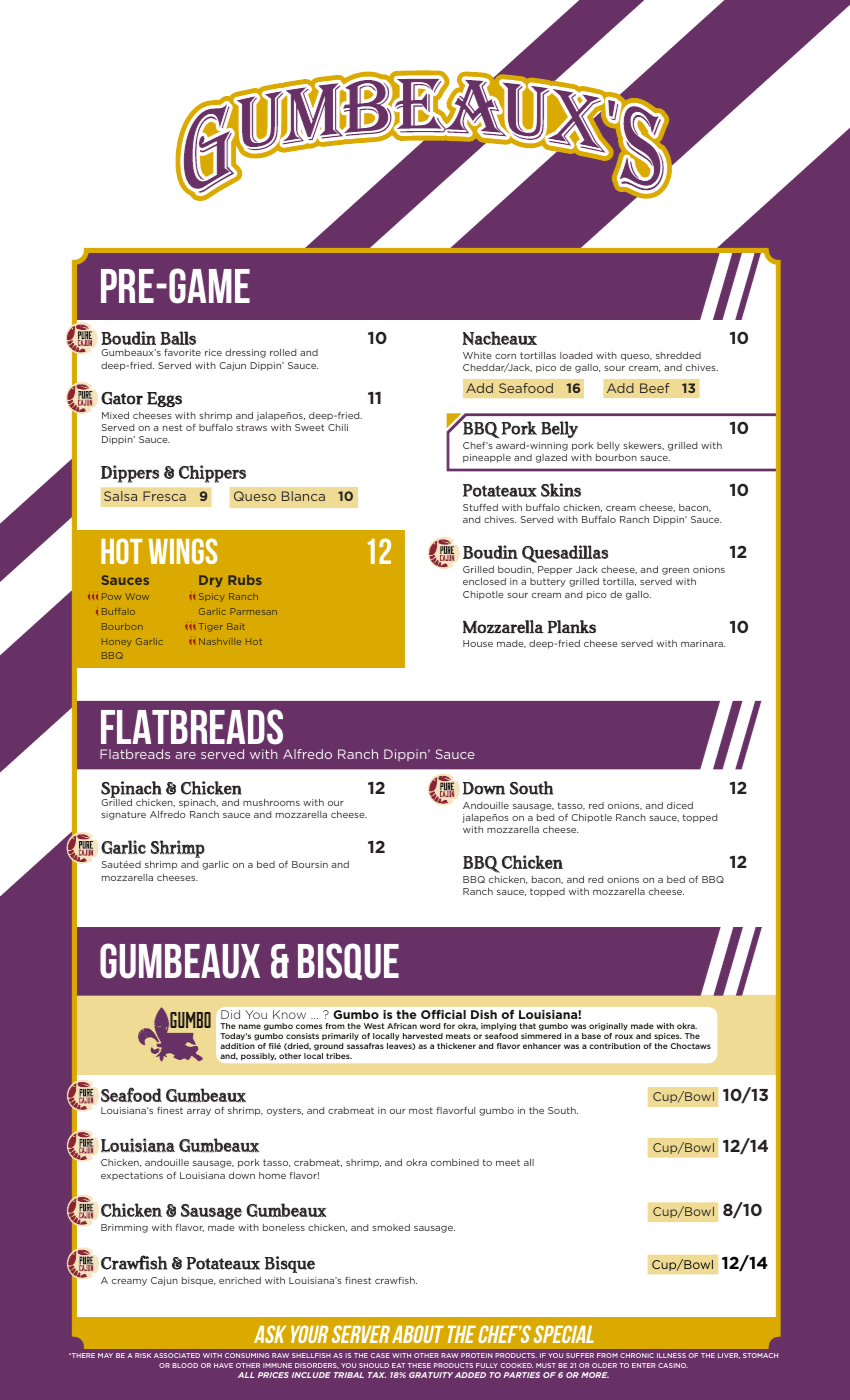 The image size is (850, 1400). Describe the element at coordinates (680, 805) in the page. I see `diced` at that location.
